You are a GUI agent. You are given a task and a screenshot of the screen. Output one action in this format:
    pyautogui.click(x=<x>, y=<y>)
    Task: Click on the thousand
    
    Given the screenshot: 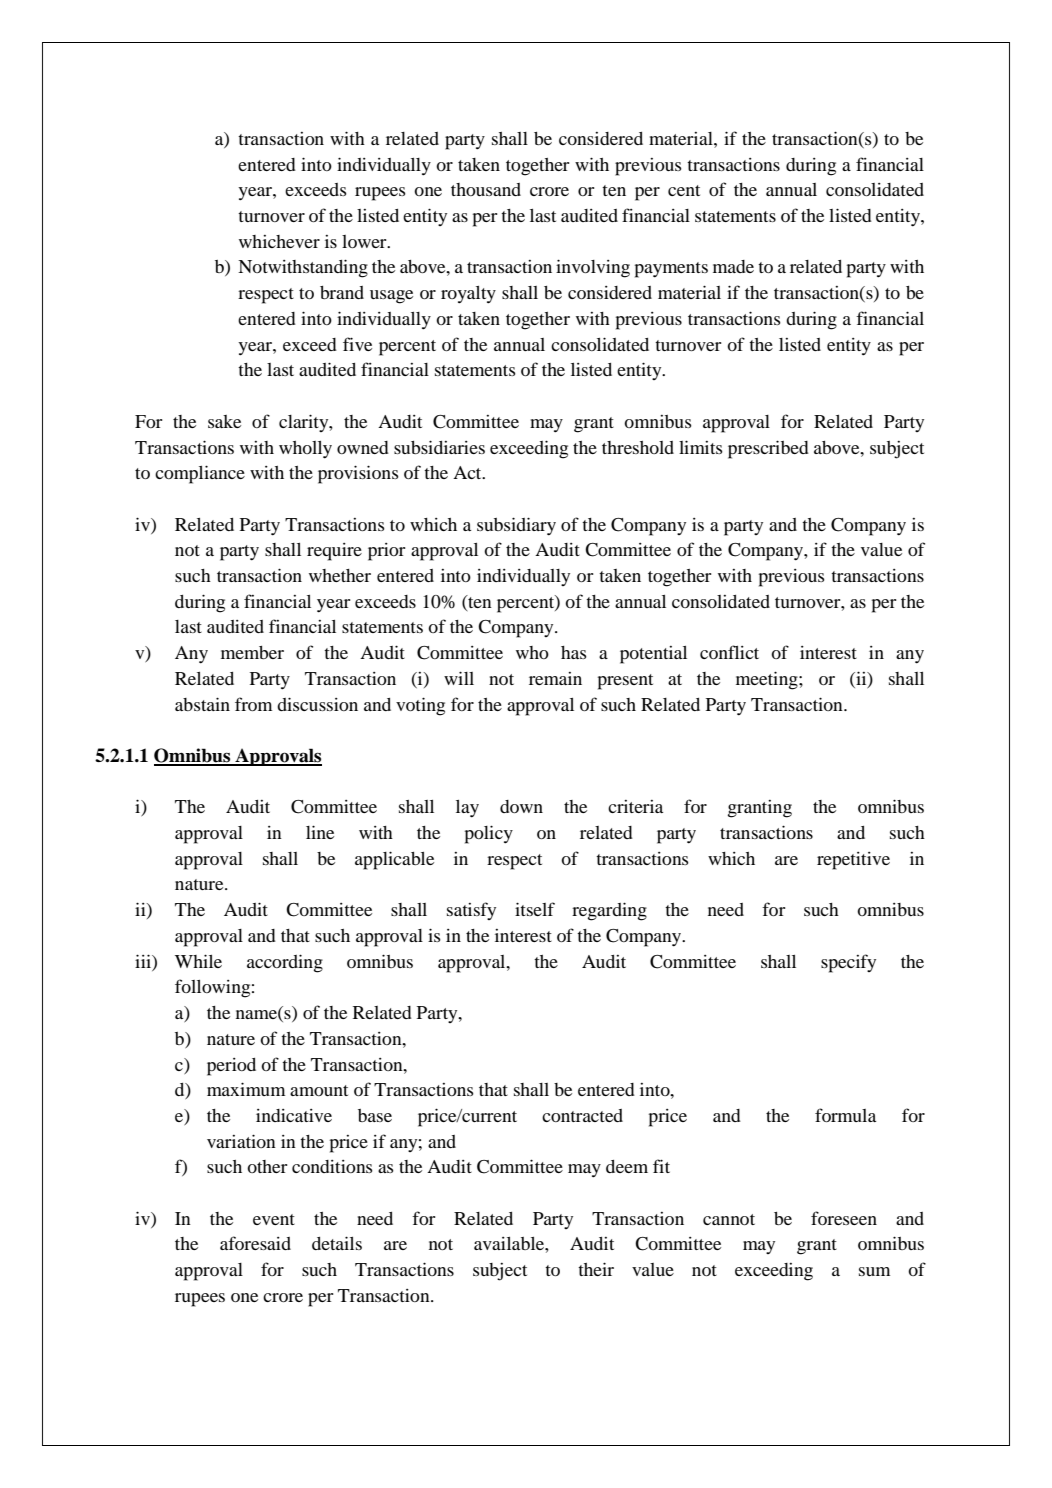 What is the action you would take?
    pyautogui.click(x=486, y=189)
